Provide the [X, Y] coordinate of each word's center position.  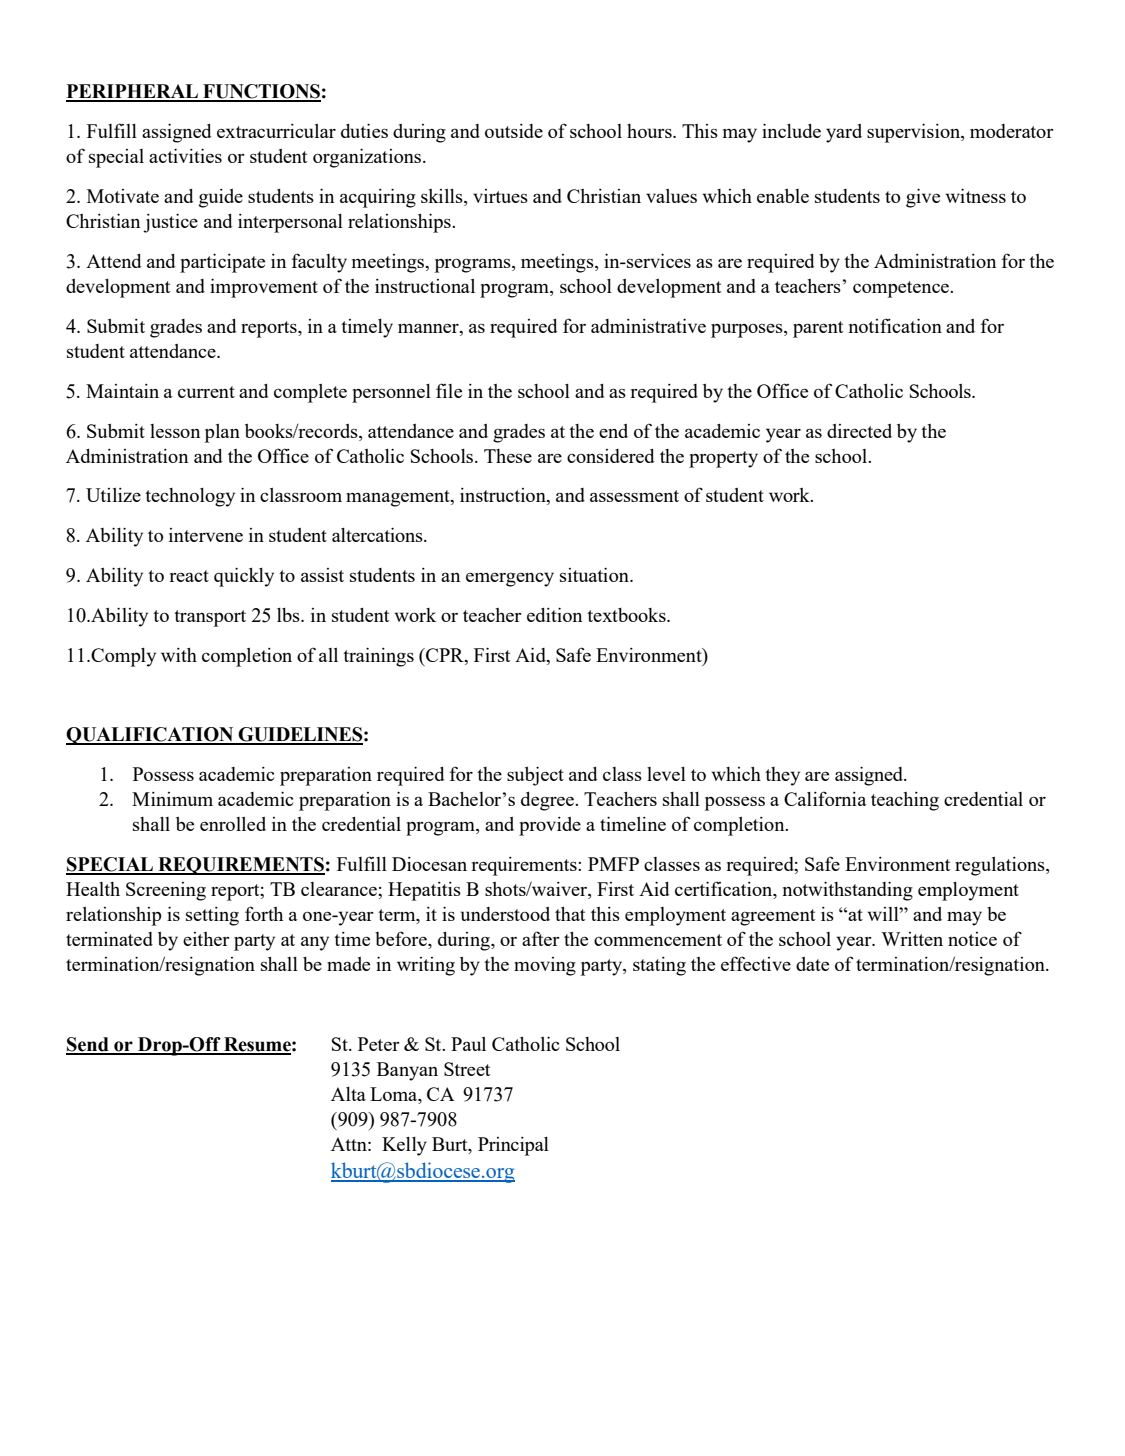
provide [550, 826]
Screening [166, 891]
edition [554, 614]
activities [185, 155]
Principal [513, 1146]
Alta [348, 1094]
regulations [1001, 866]
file [449, 390]
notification [895, 325]
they [782, 776]
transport [210, 618]
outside [514, 131]
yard [844, 133]
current [206, 392]
